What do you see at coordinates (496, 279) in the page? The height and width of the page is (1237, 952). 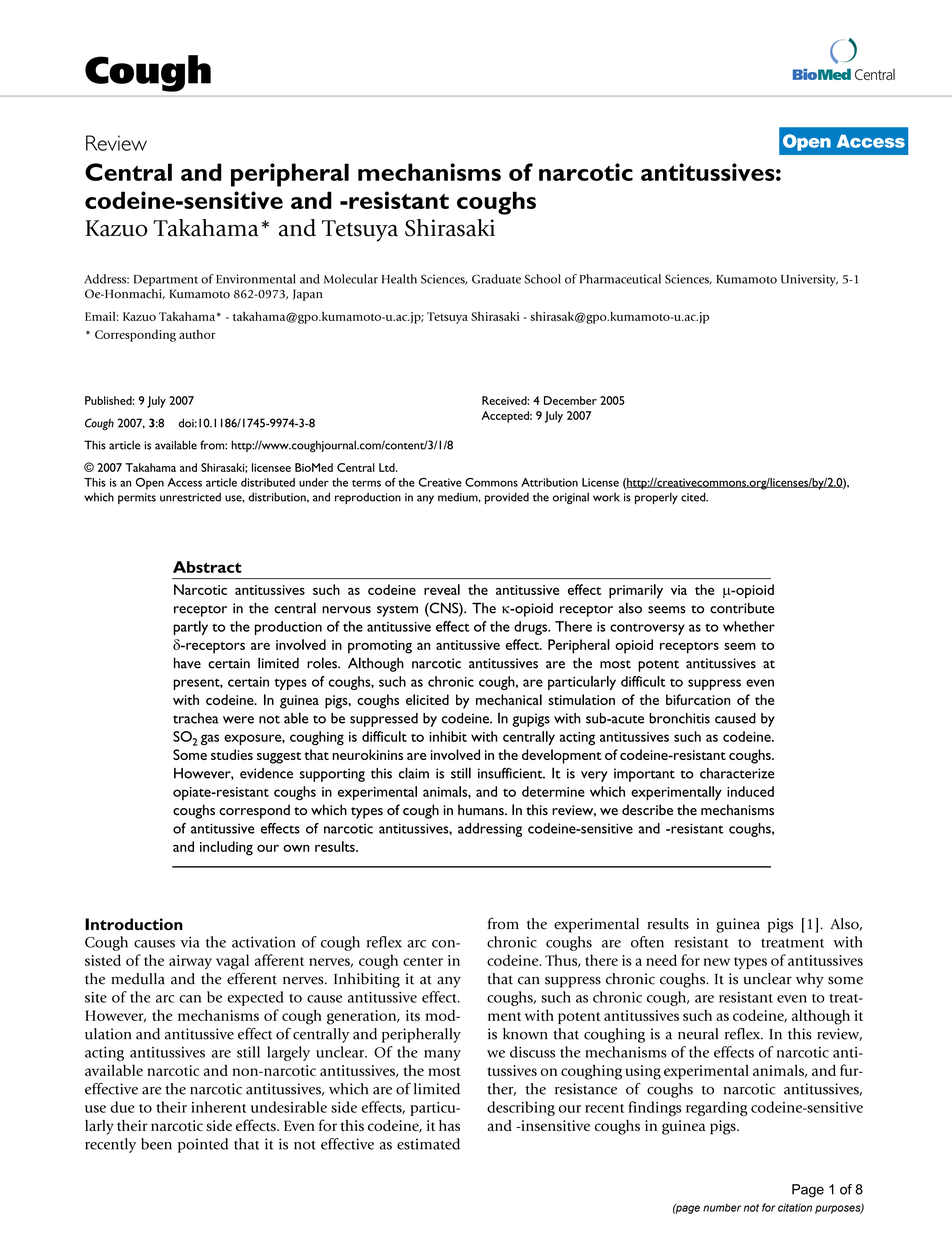 I see `Graduate` at bounding box center [496, 279].
